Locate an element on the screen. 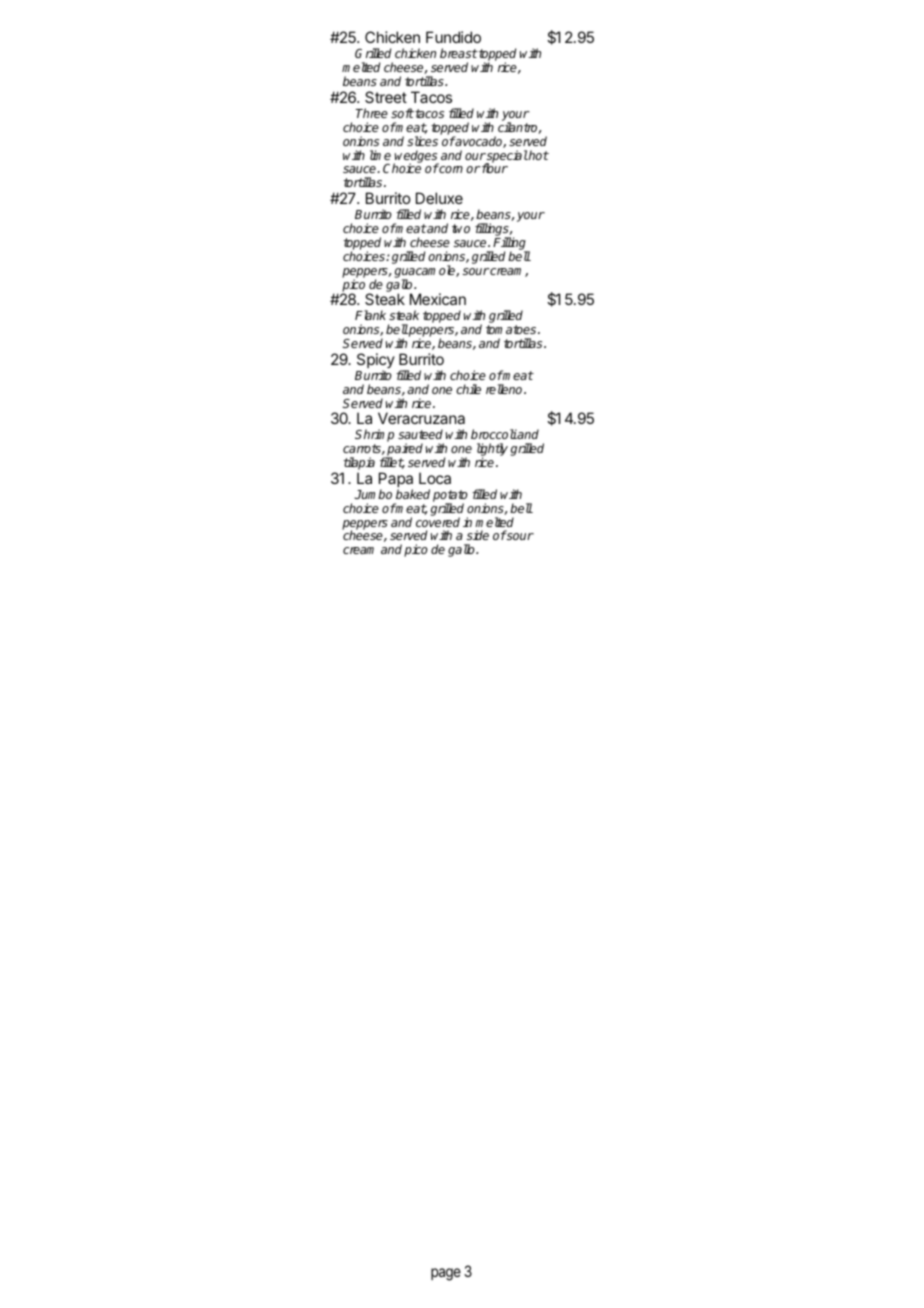 This screenshot has width=924, height=1308. baked is located at coordinates (413, 494).
